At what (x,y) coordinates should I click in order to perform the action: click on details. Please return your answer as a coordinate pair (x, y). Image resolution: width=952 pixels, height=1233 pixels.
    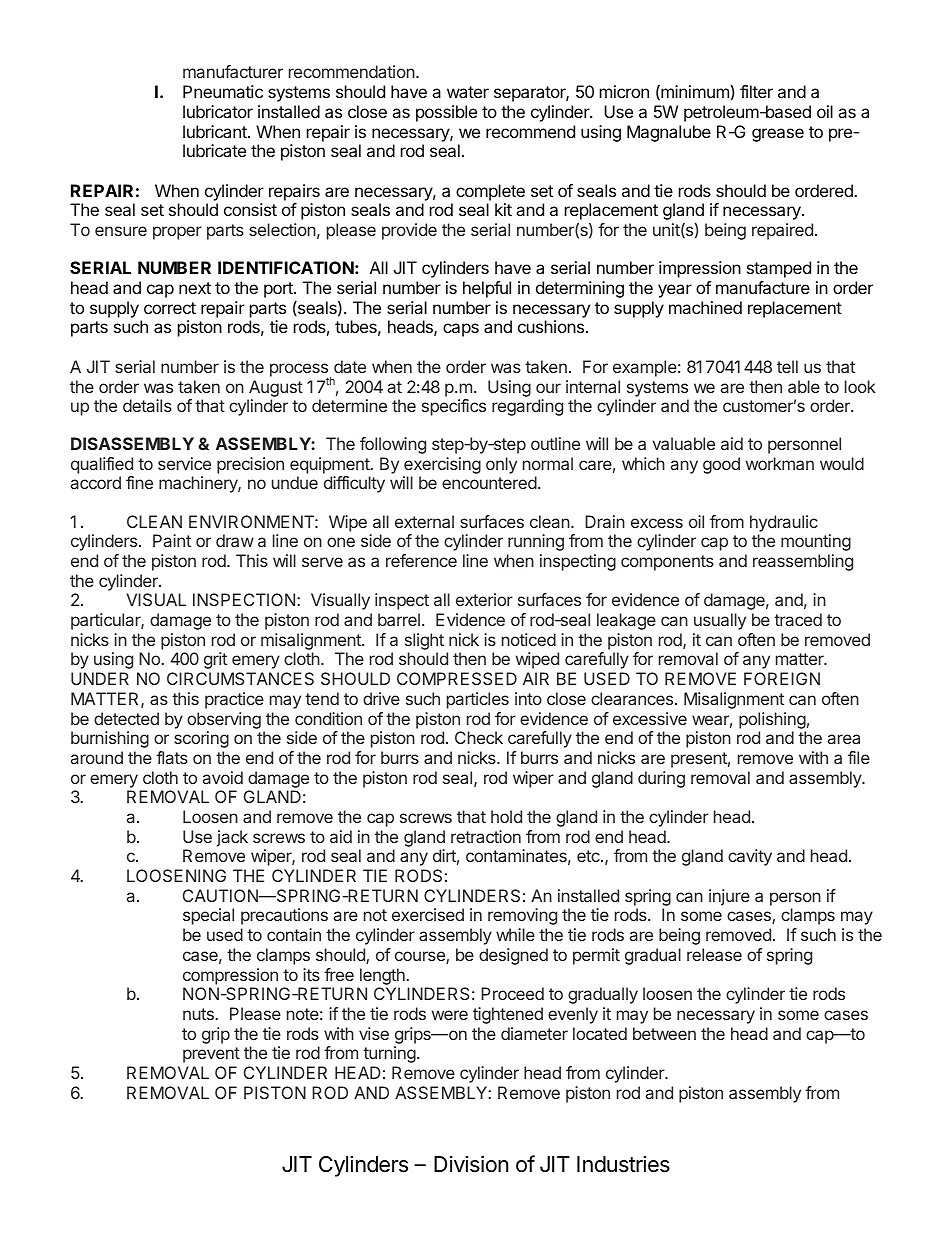
    Looking at the image, I should click on (147, 405).
